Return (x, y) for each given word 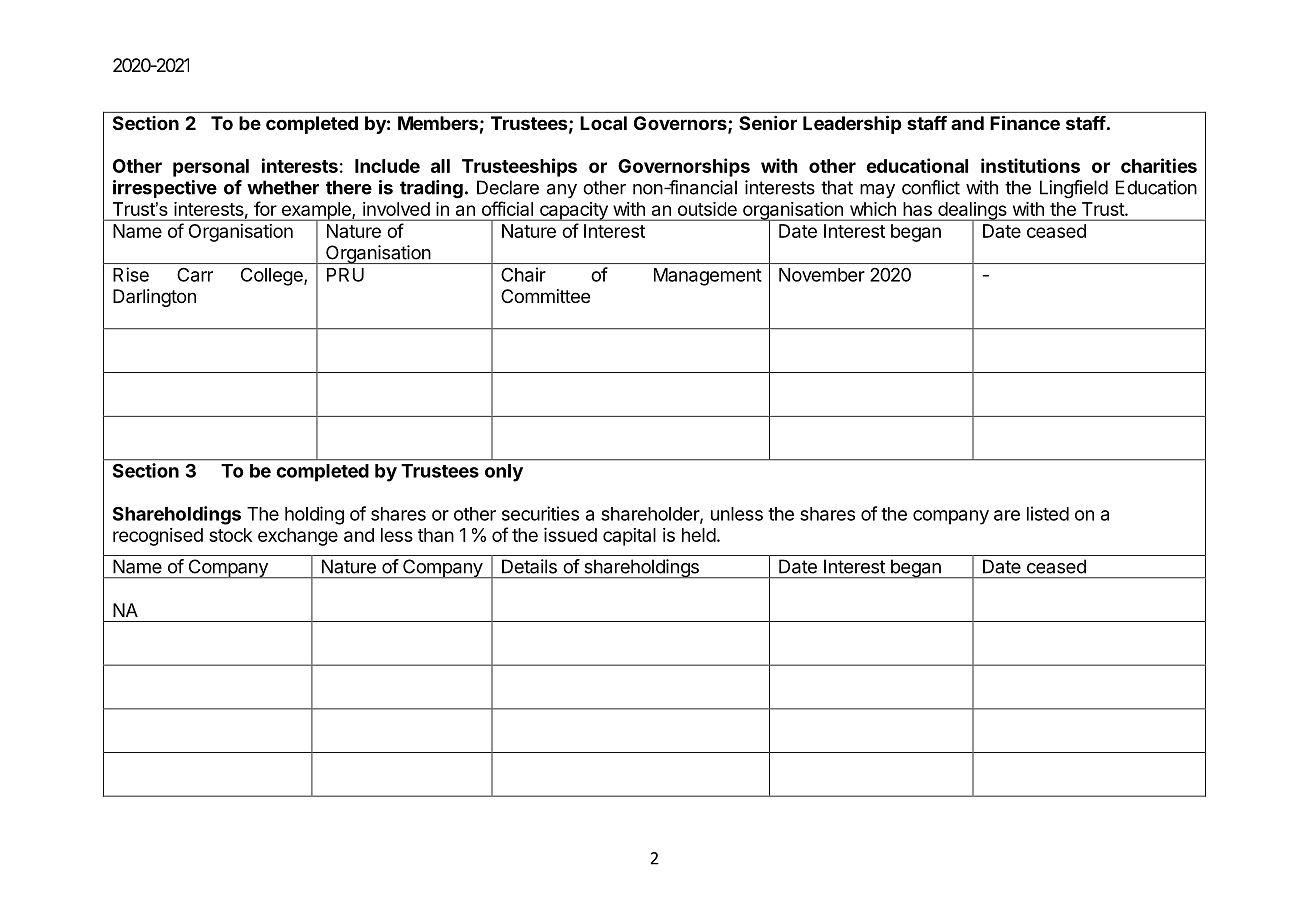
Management (708, 277)
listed (1048, 513)
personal (211, 168)
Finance (1025, 122)
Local (603, 123)
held (699, 535)
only (504, 473)
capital (629, 537)
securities (540, 513)
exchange (298, 537)
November (822, 275)
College (273, 277)
